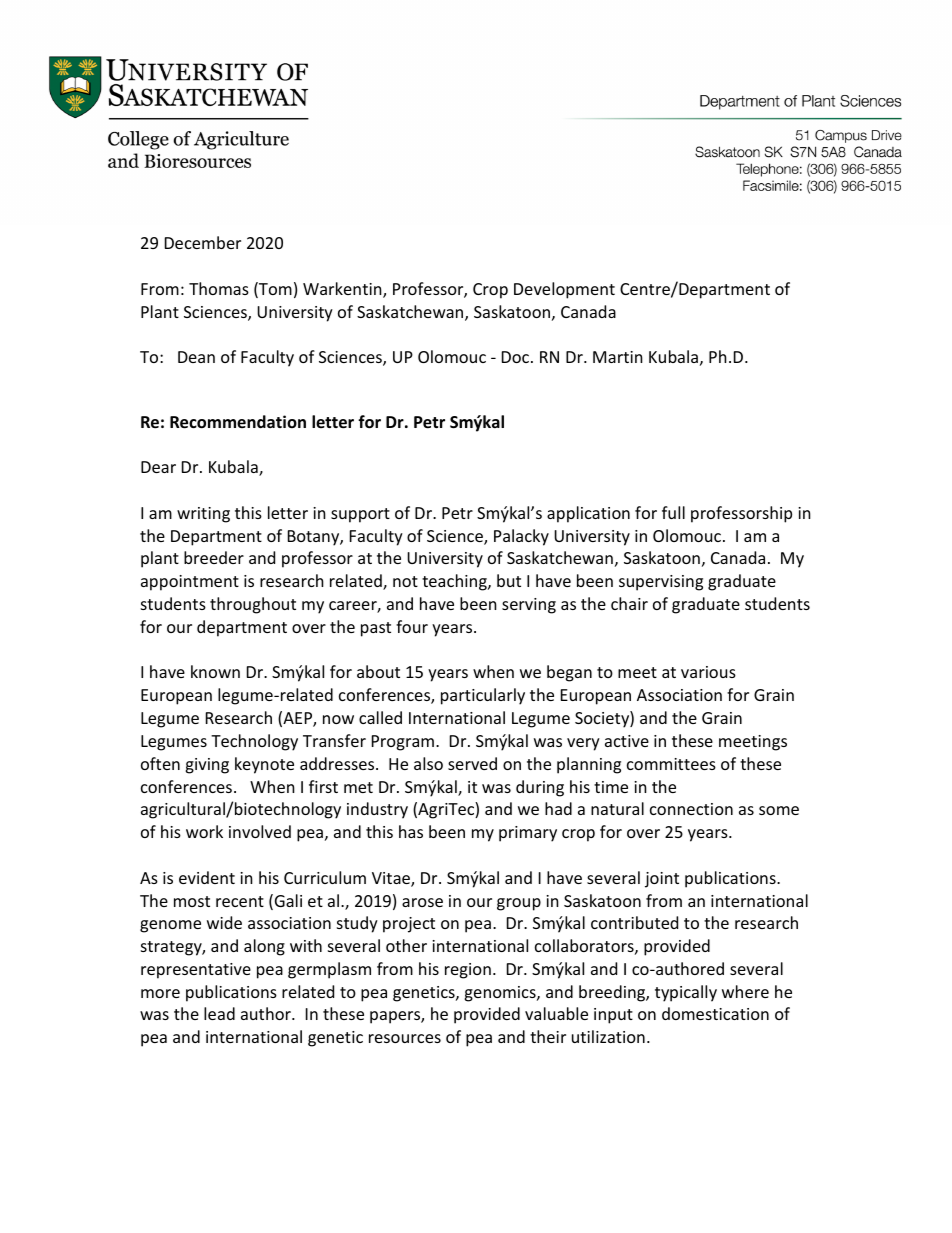 The width and height of the image is (952, 1233). What do you see at coordinates (219, 288) in the image?
I see `Thomas` at bounding box center [219, 288].
